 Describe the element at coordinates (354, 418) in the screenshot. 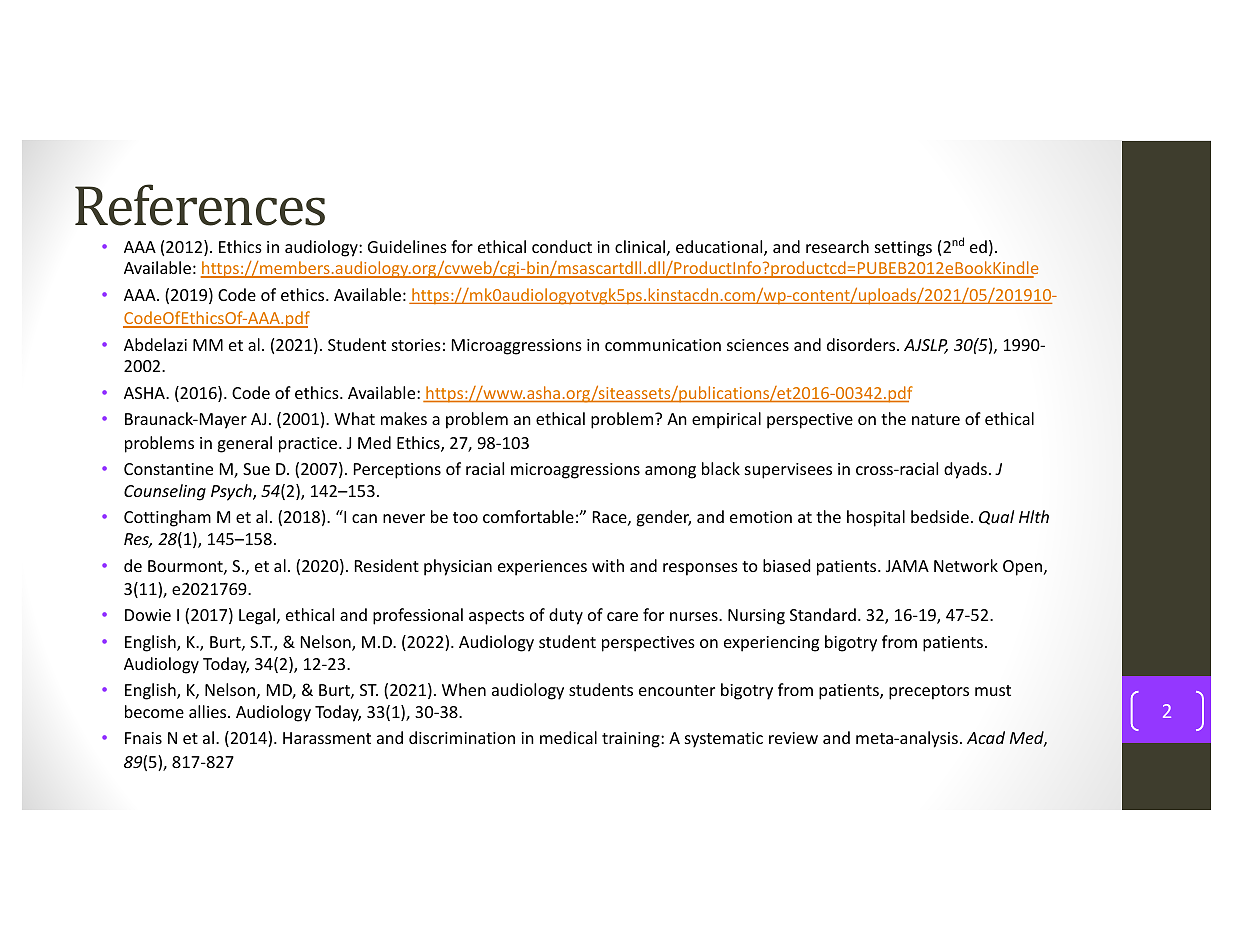

I see `What` at that location.
